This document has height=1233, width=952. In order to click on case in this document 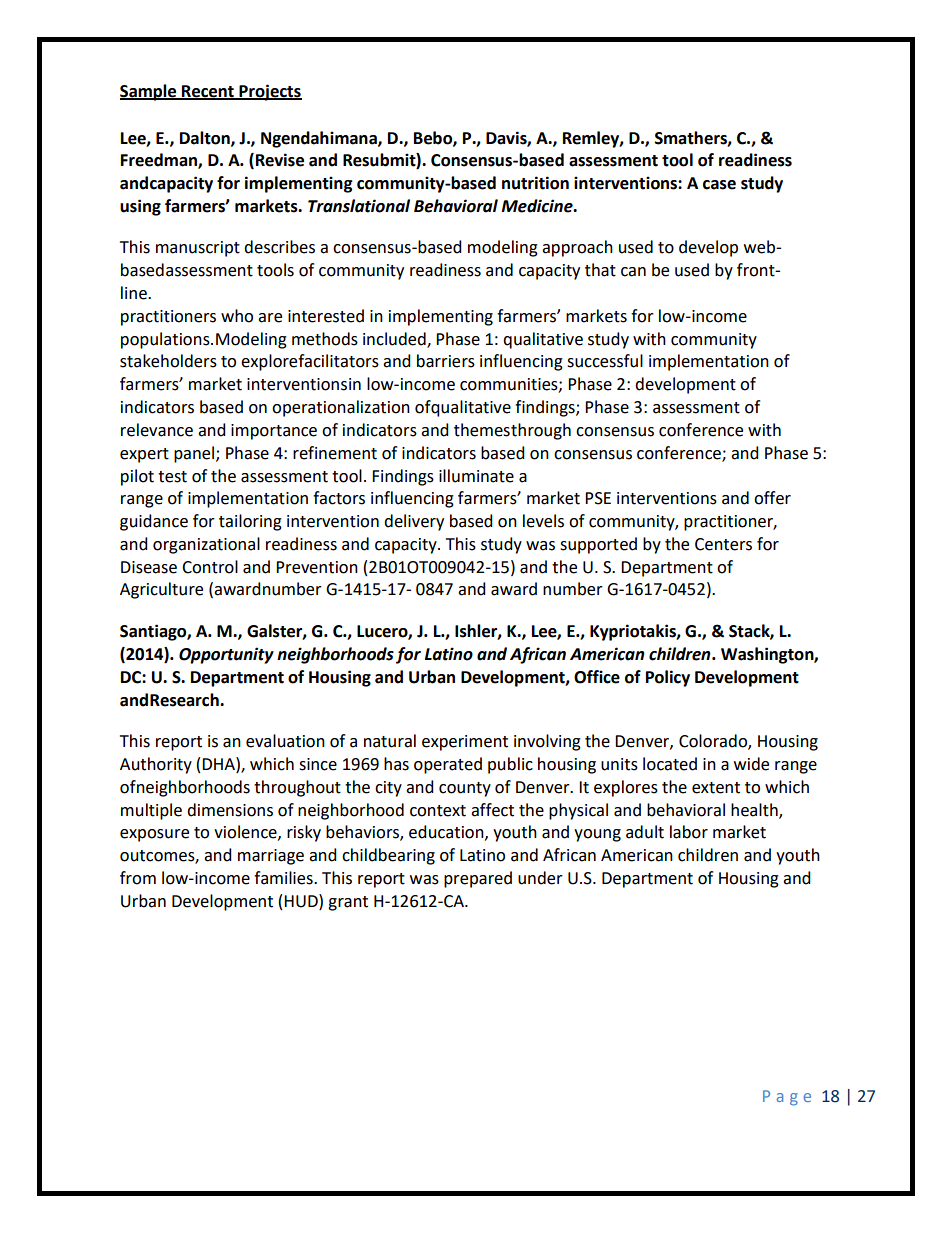, I will do `click(719, 185)`.
